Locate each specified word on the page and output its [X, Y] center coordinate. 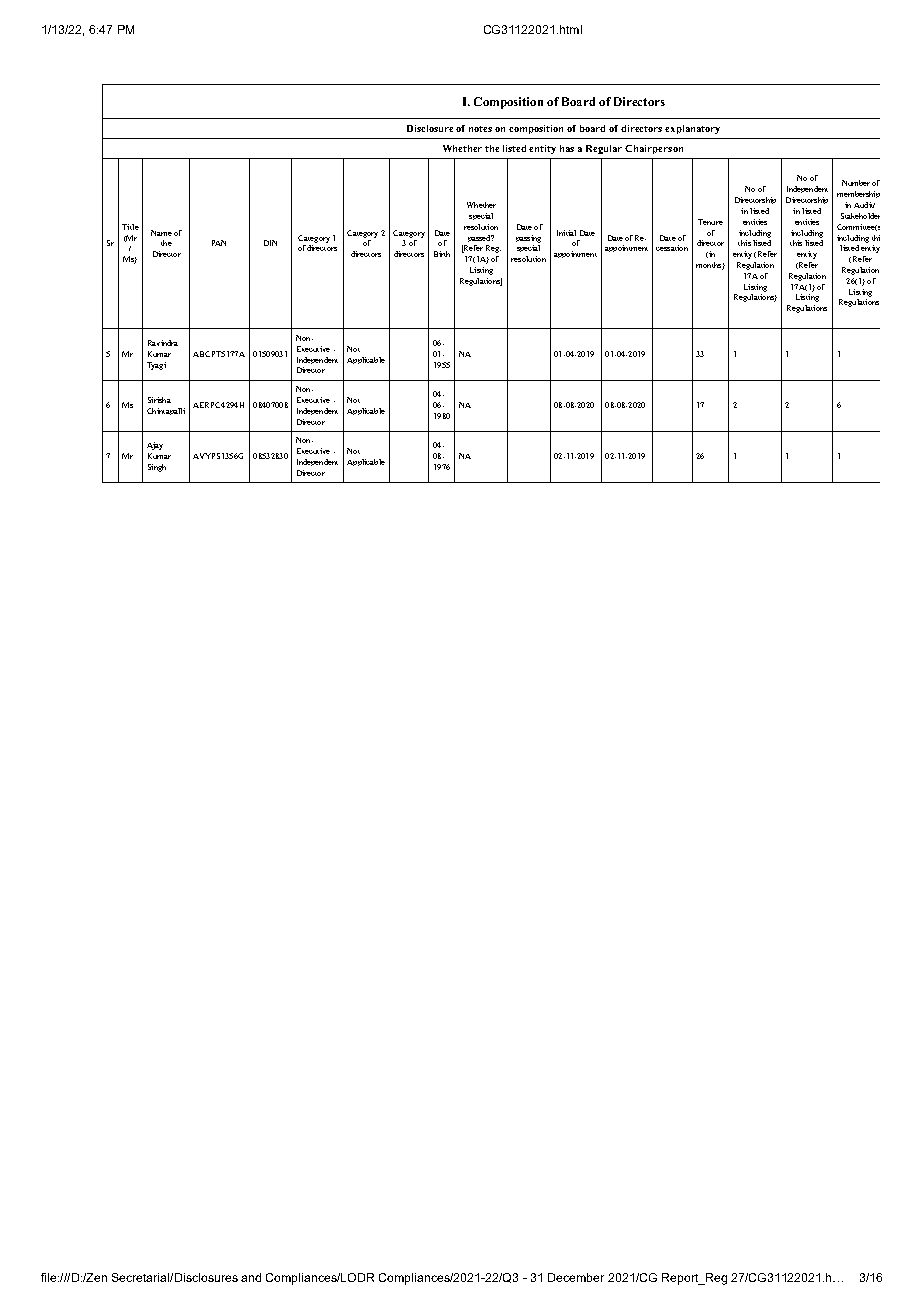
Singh [157, 468]
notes [480, 129]
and [251, 1277]
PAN [219, 243]
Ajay [155, 446]
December [576, 1277]
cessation [672, 248]
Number [856, 183]
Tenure [710, 222]
